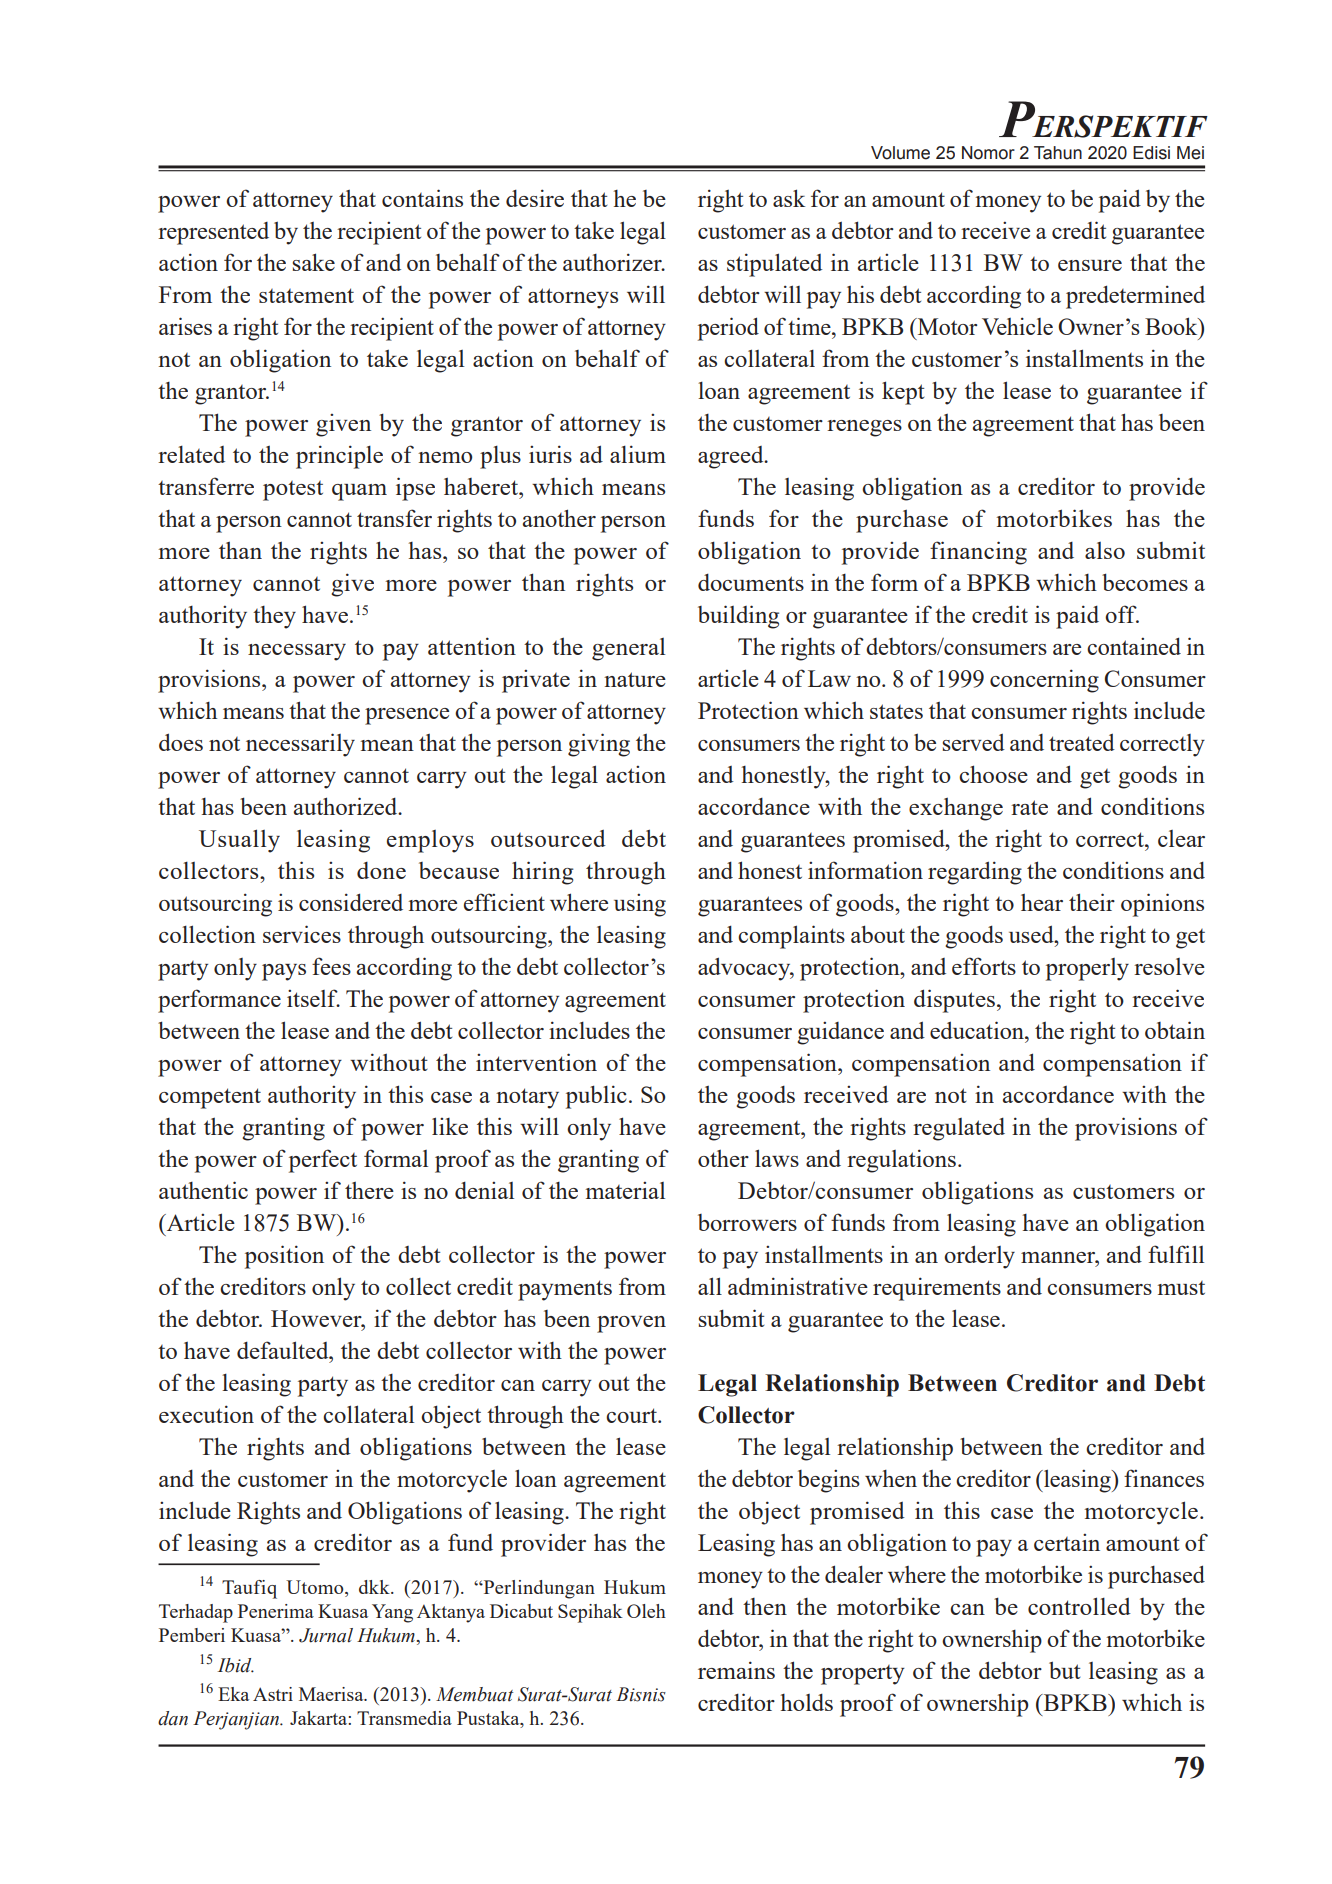  What do you see at coordinates (640, 905) in the page?
I see `using` at bounding box center [640, 905].
